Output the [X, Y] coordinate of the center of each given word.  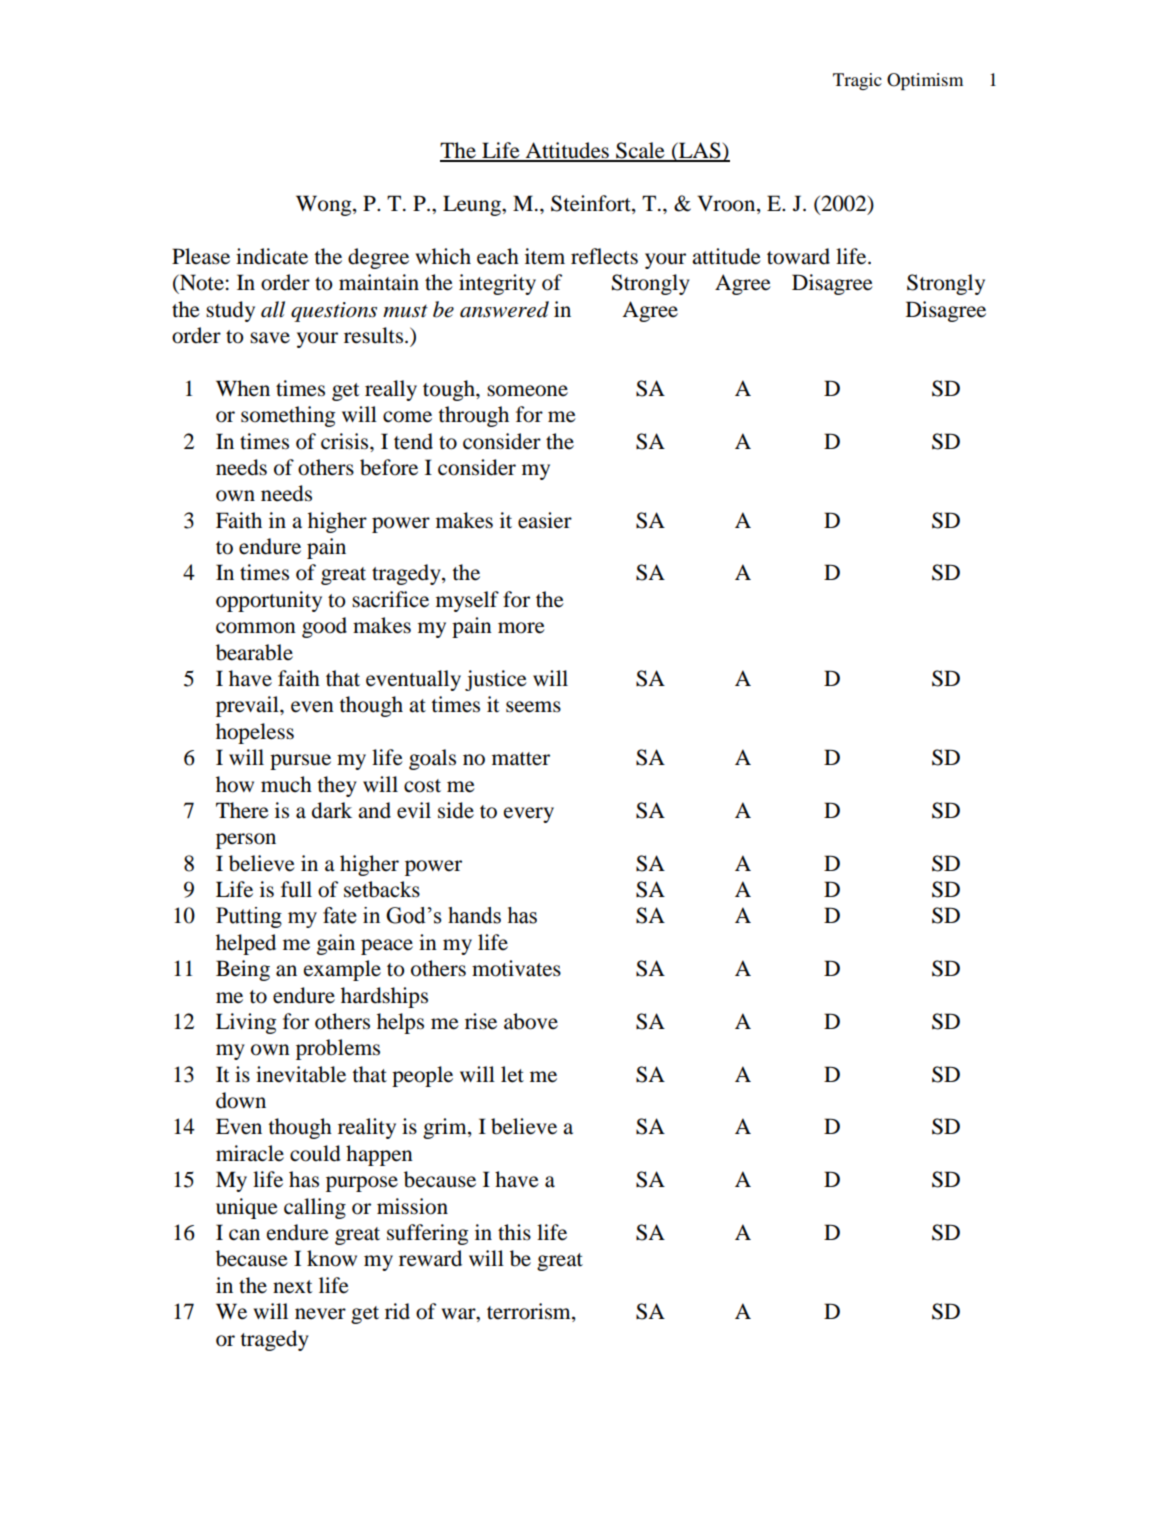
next [293, 1287]
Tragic [857, 81]
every [529, 815]
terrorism [530, 1312]
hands [474, 915]
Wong [325, 205]
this [514, 1232]
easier [545, 520]
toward [798, 256]
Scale [640, 151]
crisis [346, 441]
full [296, 889]
